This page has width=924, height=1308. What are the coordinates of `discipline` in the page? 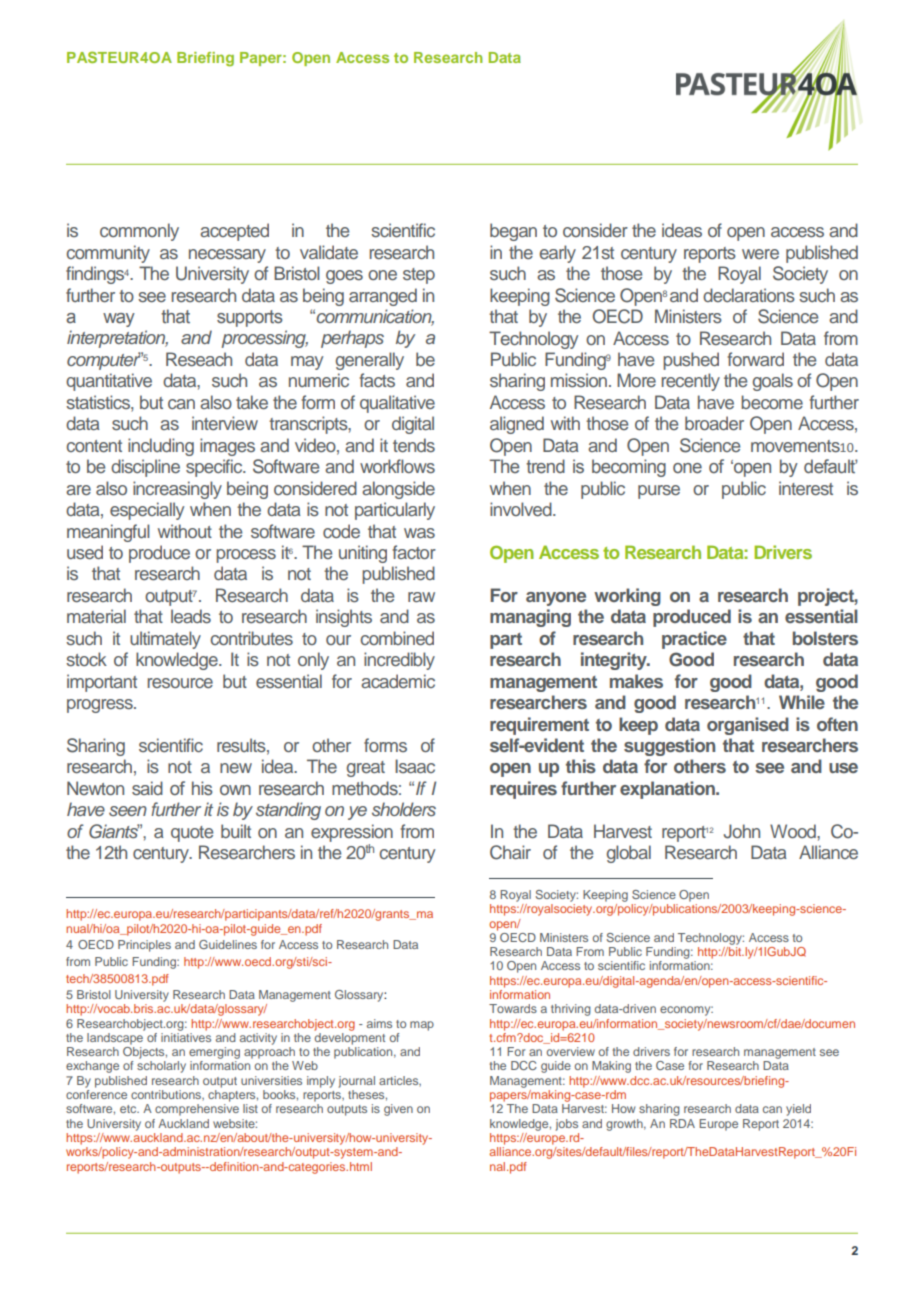 It's located at (145, 468).
